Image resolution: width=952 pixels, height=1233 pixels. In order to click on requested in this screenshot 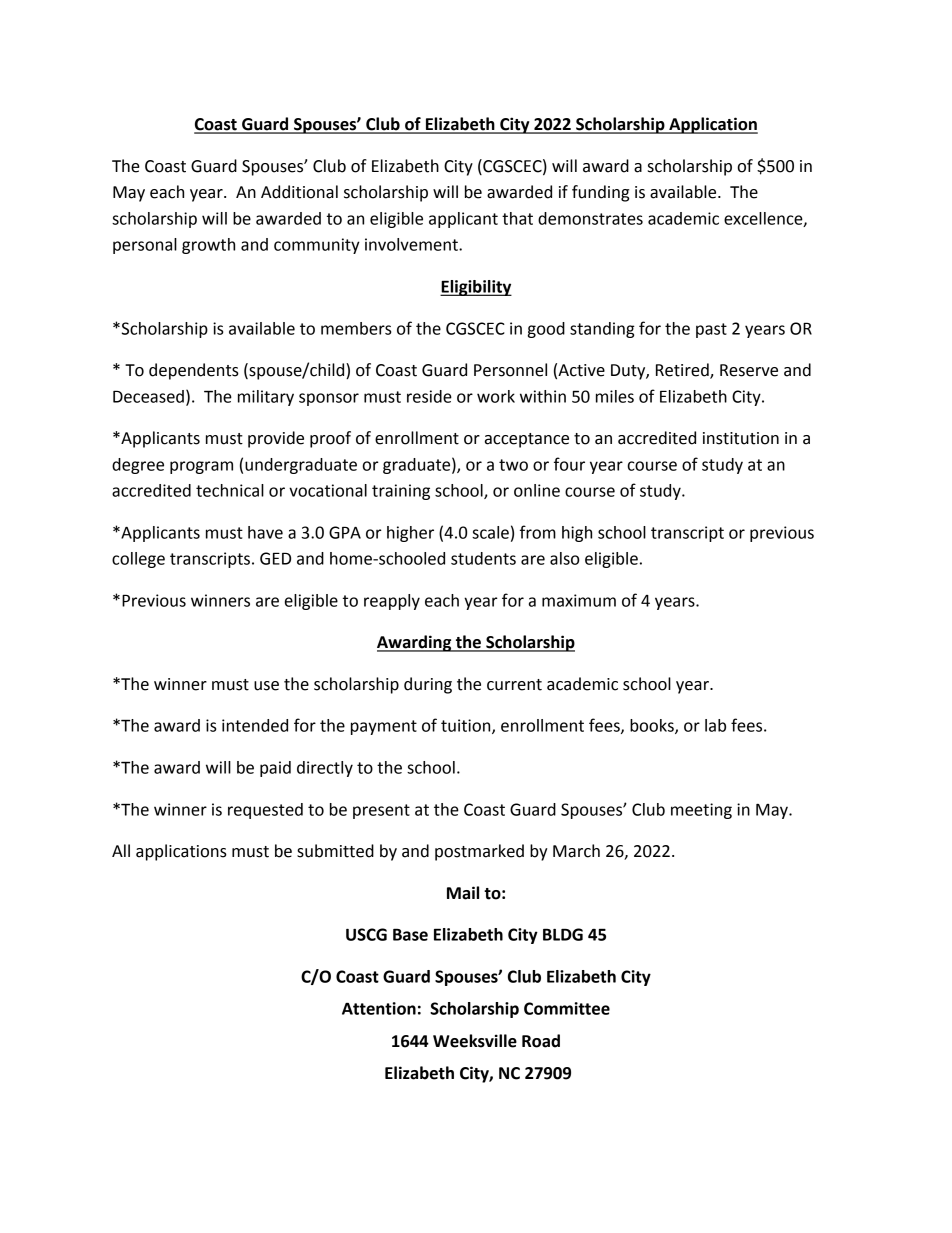, I will do `click(265, 811)`.
